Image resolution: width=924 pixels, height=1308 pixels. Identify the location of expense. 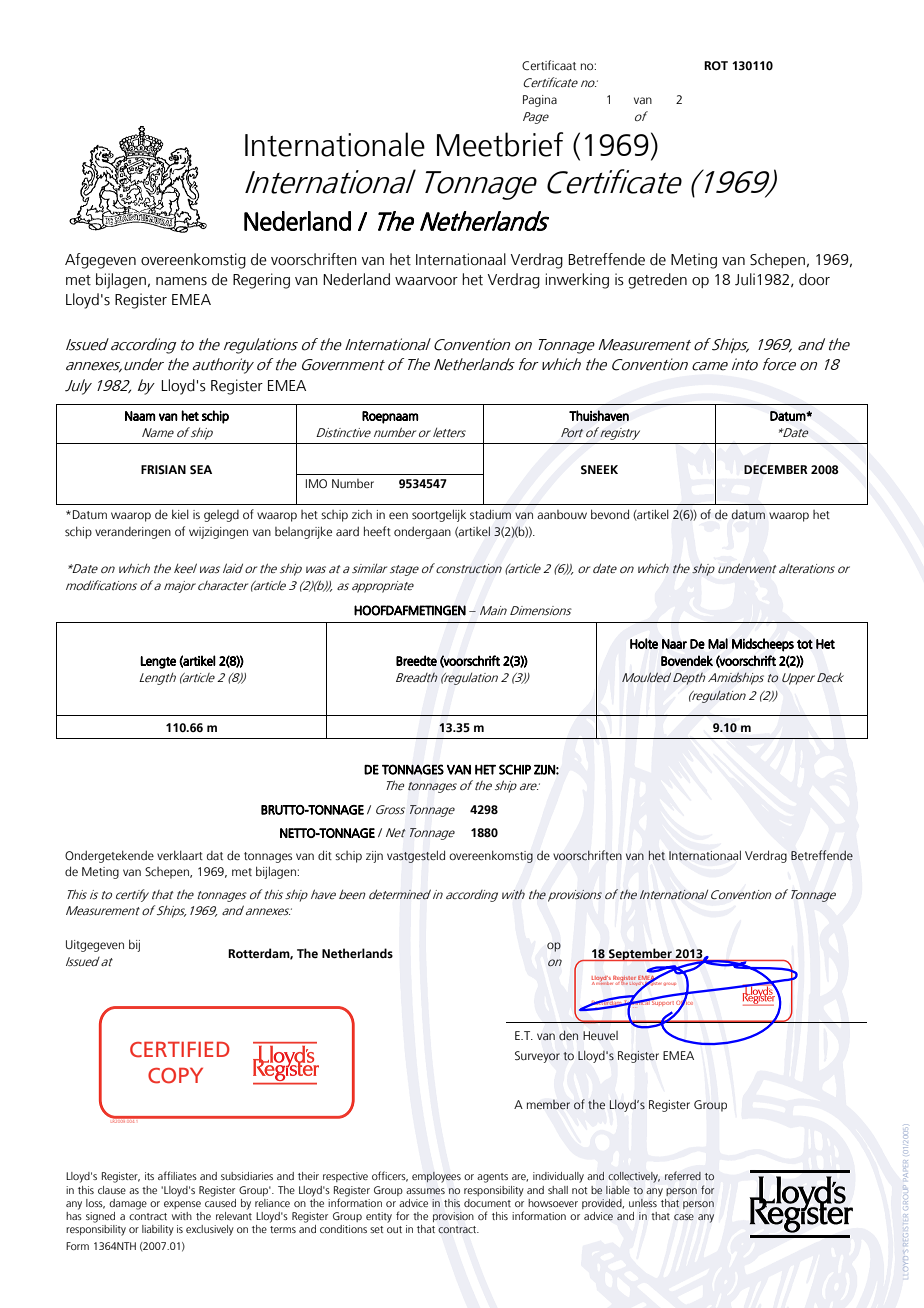
(182, 1205).
